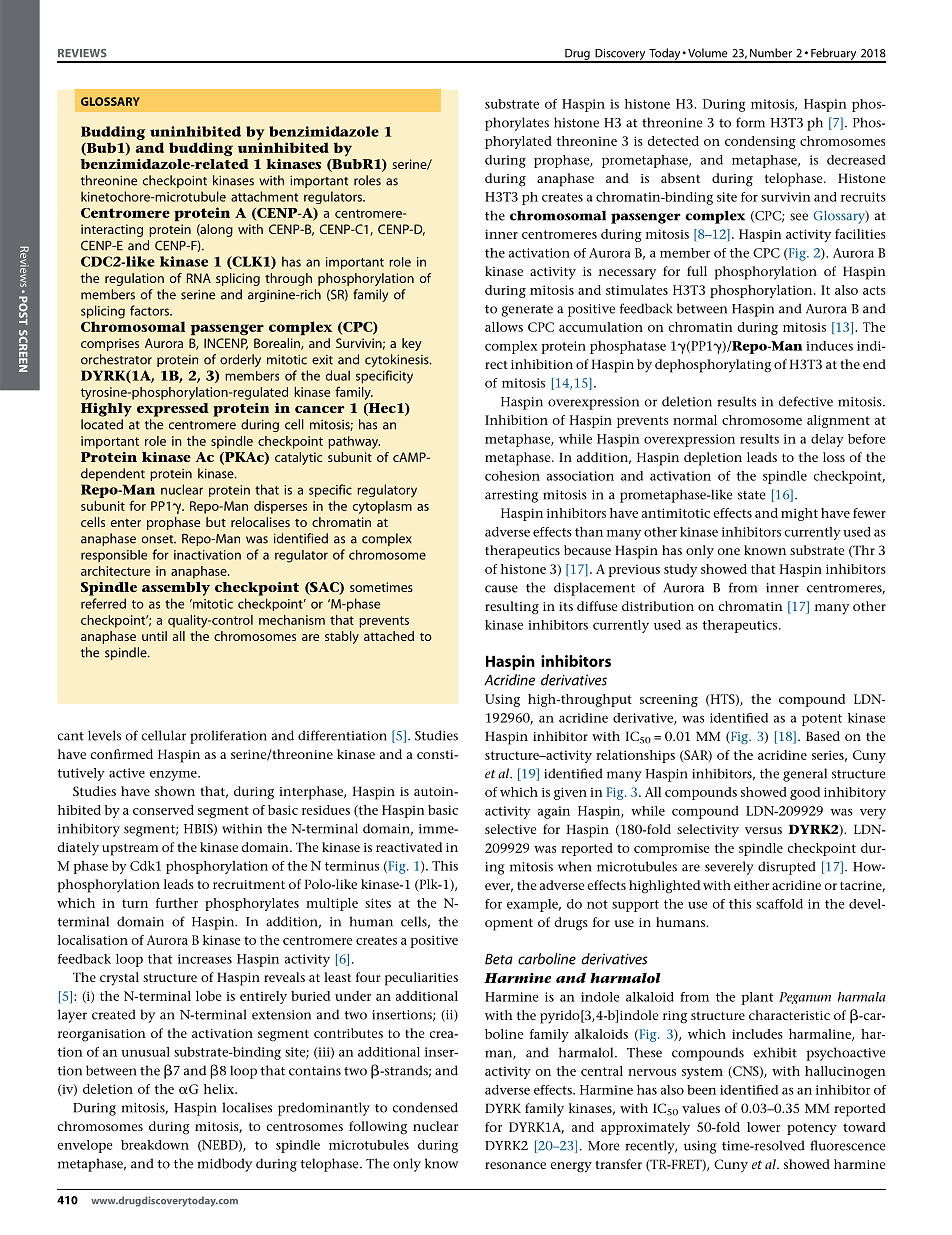  I want to click on detected, so click(673, 141).
